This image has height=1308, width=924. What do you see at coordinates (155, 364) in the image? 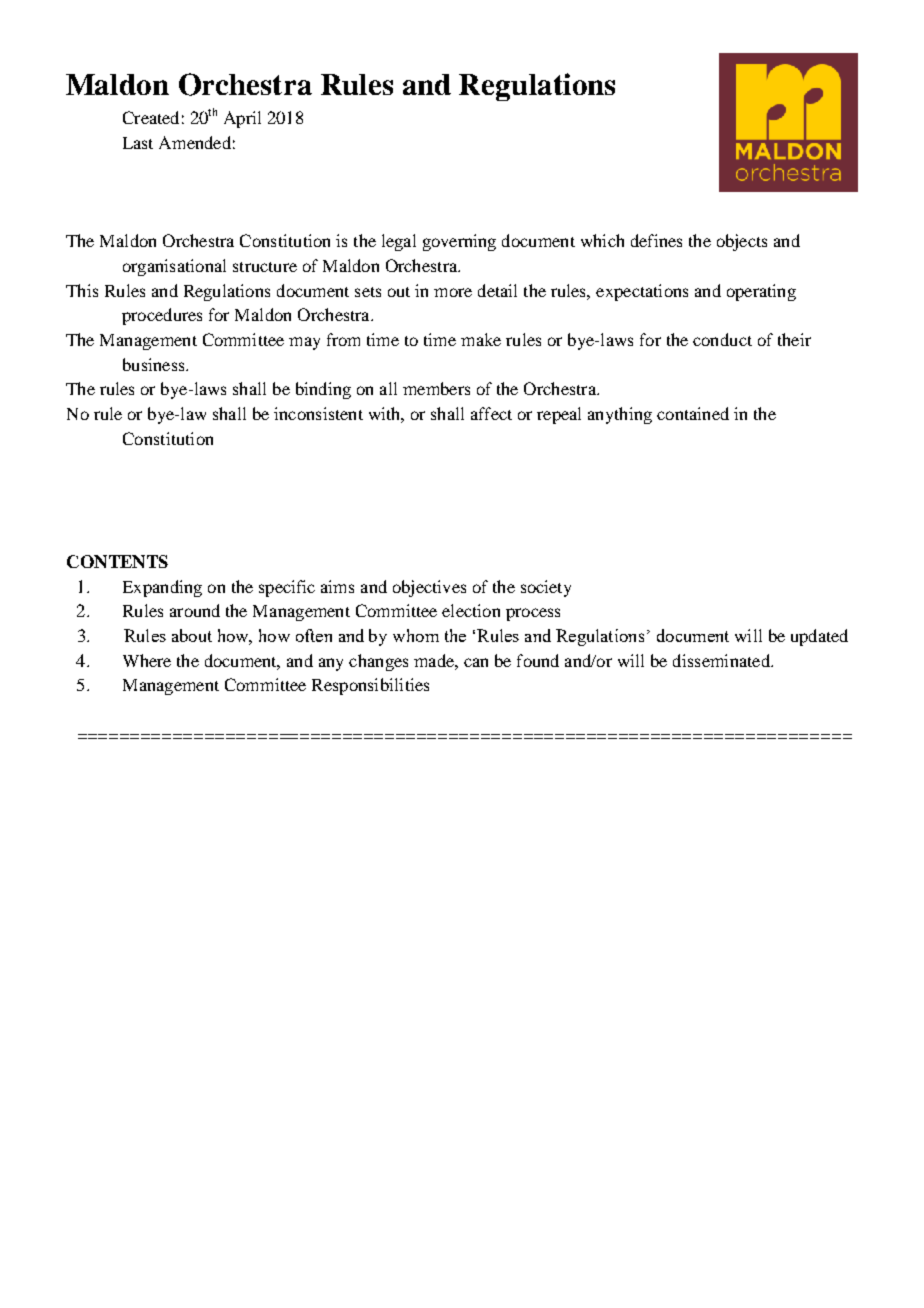
I see `business` at bounding box center [155, 364].
